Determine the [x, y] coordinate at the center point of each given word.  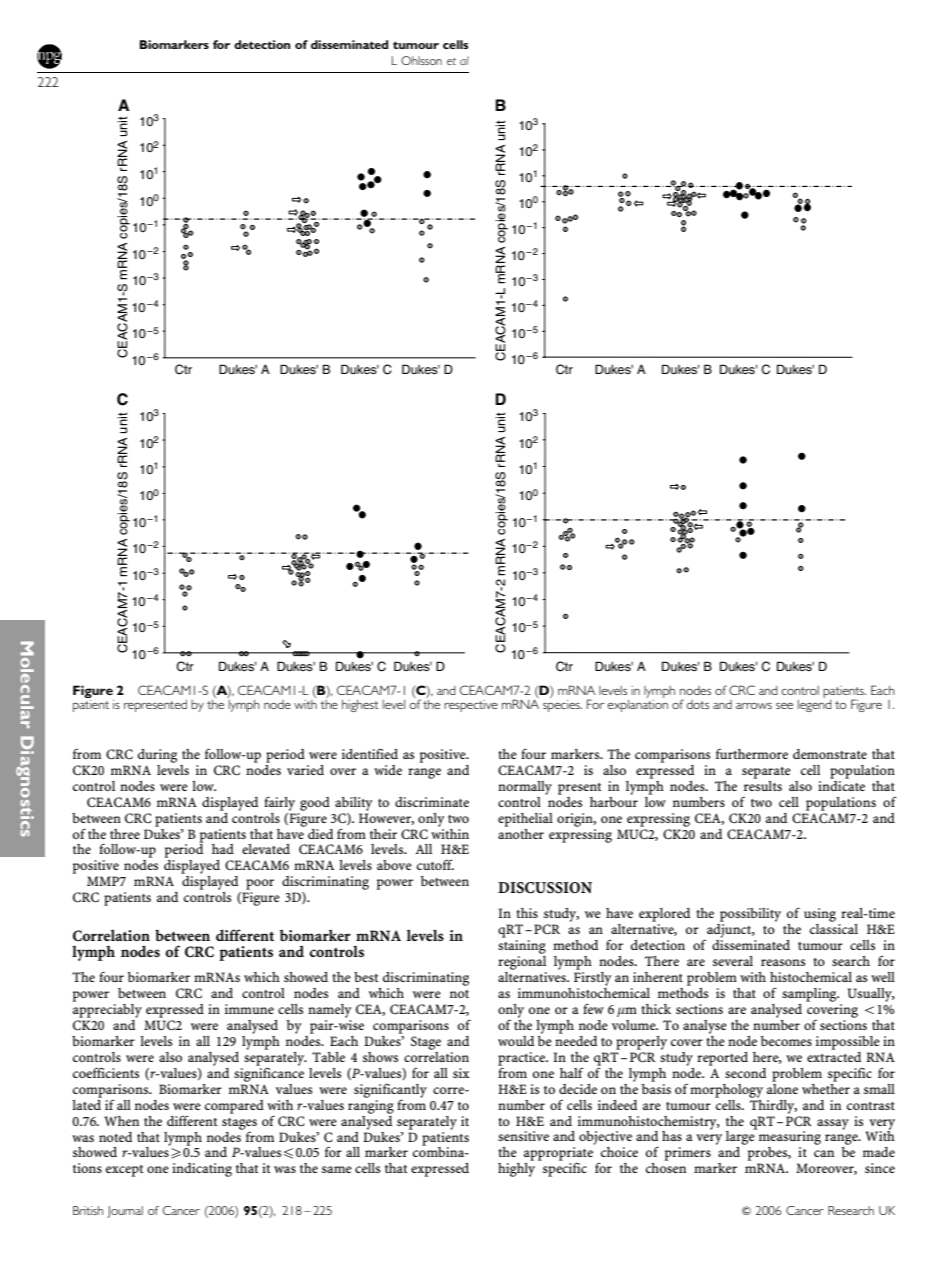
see [784, 706]
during [157, 756]
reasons [783, 962]
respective [471, 706]
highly [516, 1170]
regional [522, 961]
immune [249, 1009]
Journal [125, 1212]
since [880, 1168]
